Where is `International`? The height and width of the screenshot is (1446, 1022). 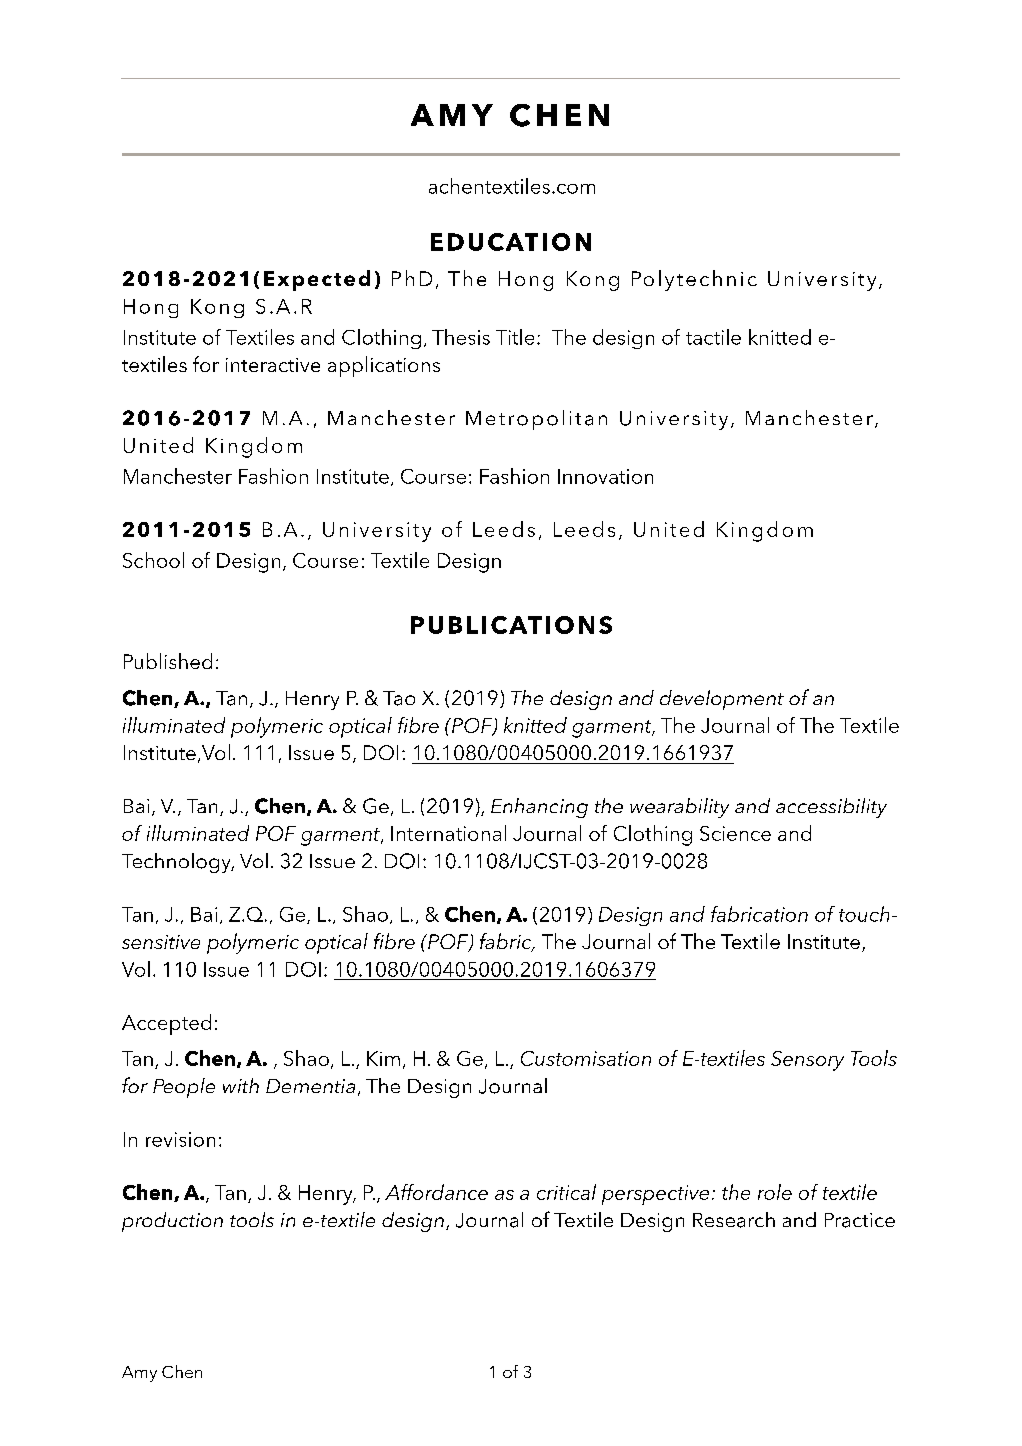
International is located at coordinates (448, 833).
